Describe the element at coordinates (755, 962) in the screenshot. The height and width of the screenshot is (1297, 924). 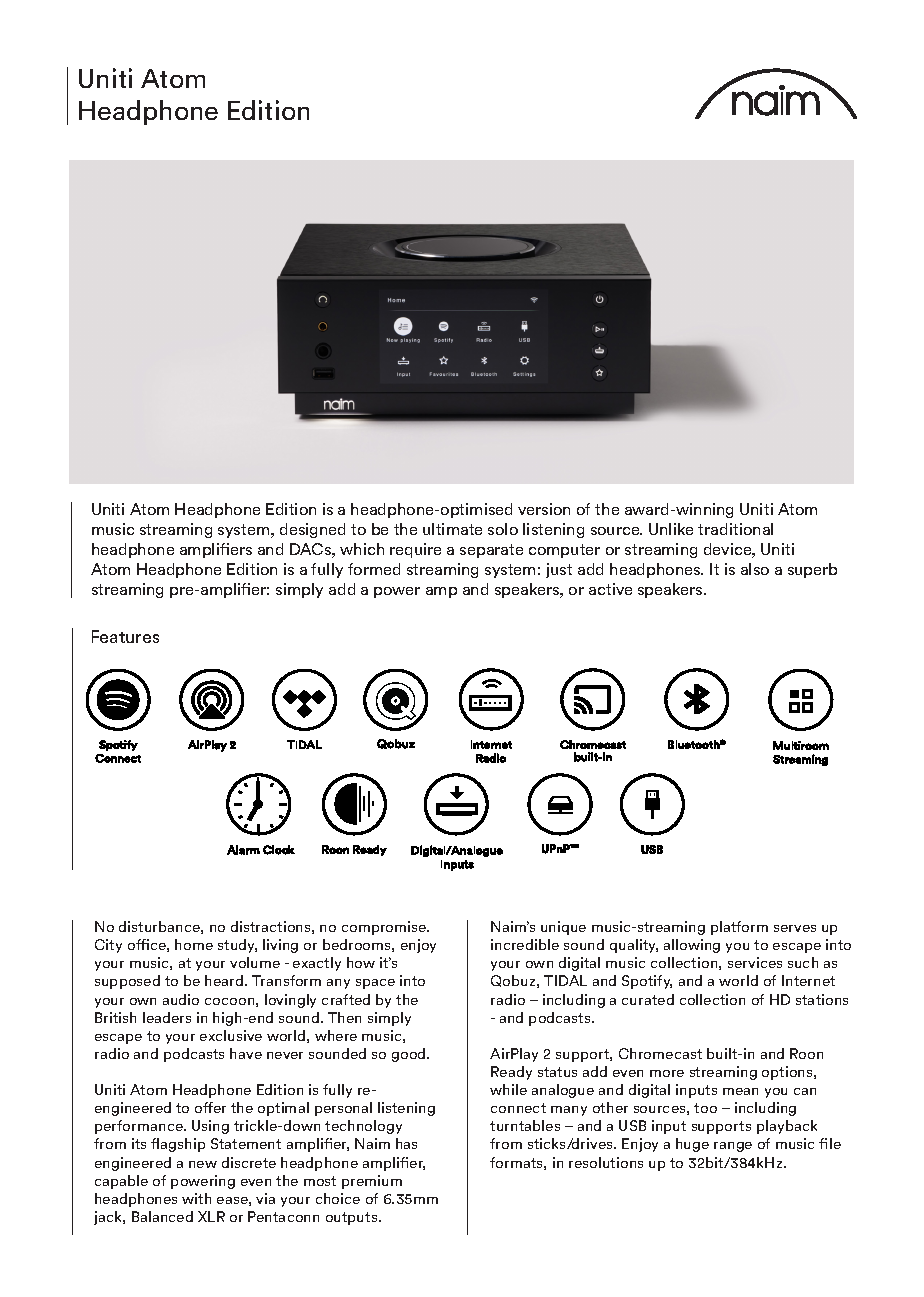
I see `services` at that location.
